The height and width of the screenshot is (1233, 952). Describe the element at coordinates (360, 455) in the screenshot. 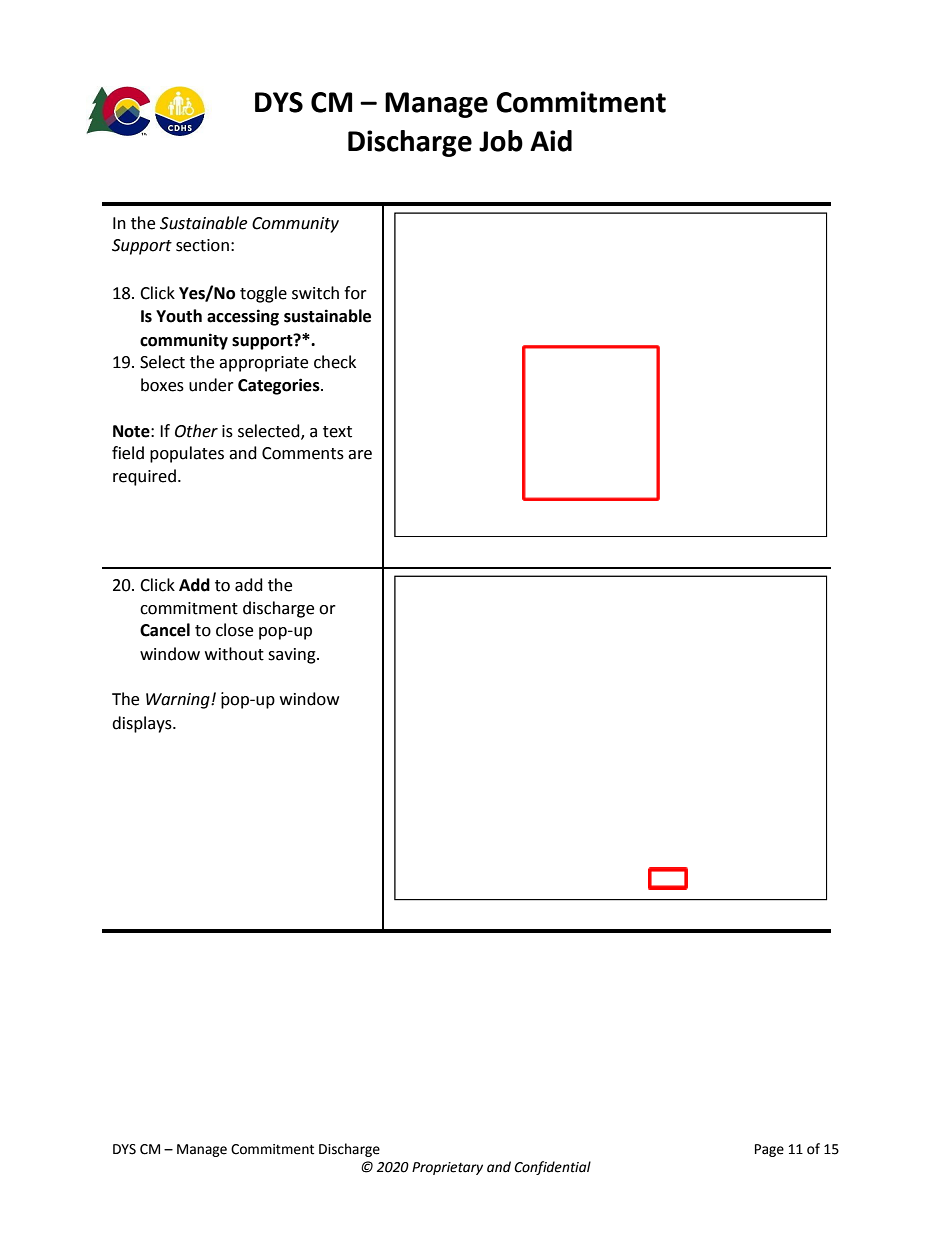

I see `are` at that location.
